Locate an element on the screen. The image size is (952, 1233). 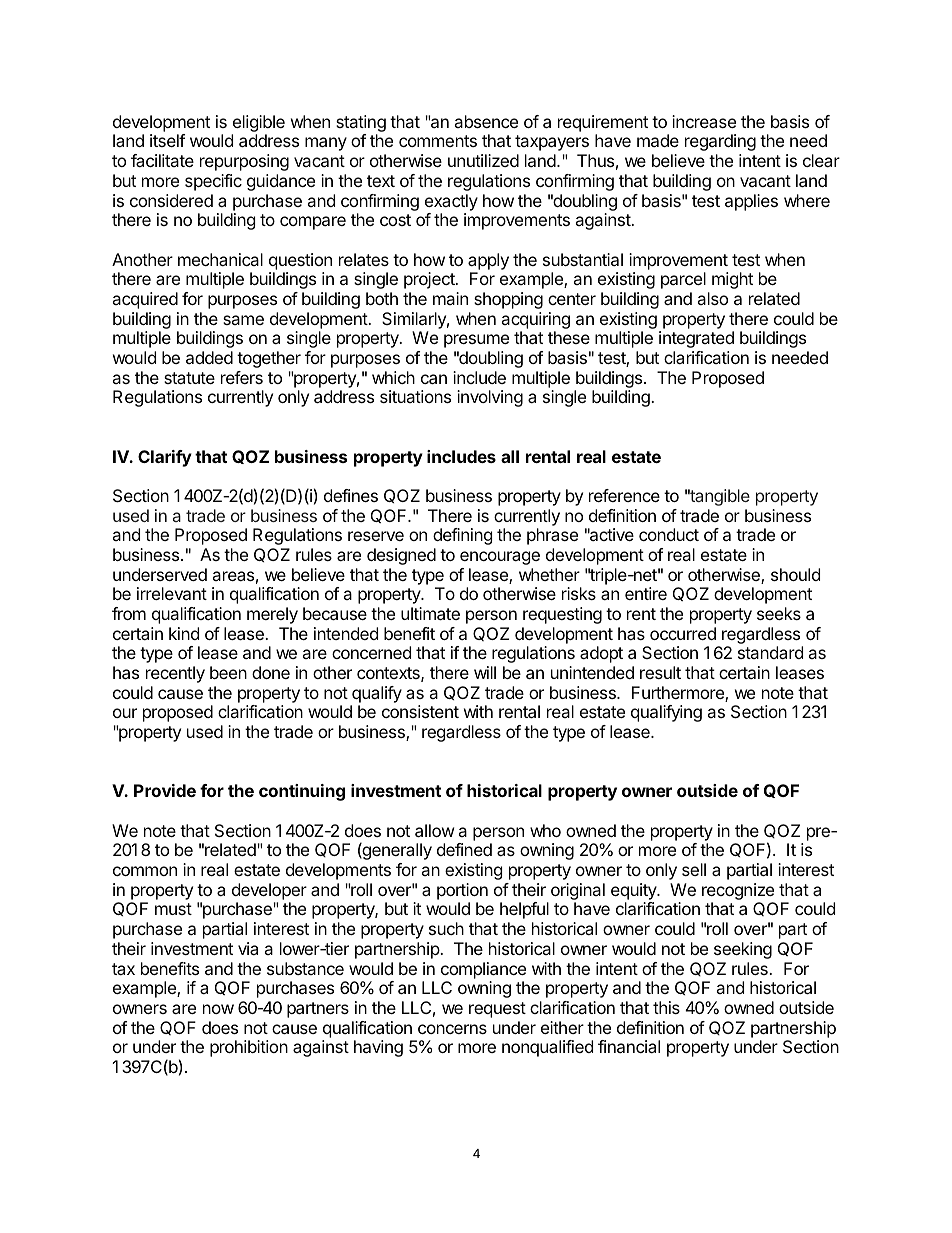
repurposing is located at coordinates (244, 162).
